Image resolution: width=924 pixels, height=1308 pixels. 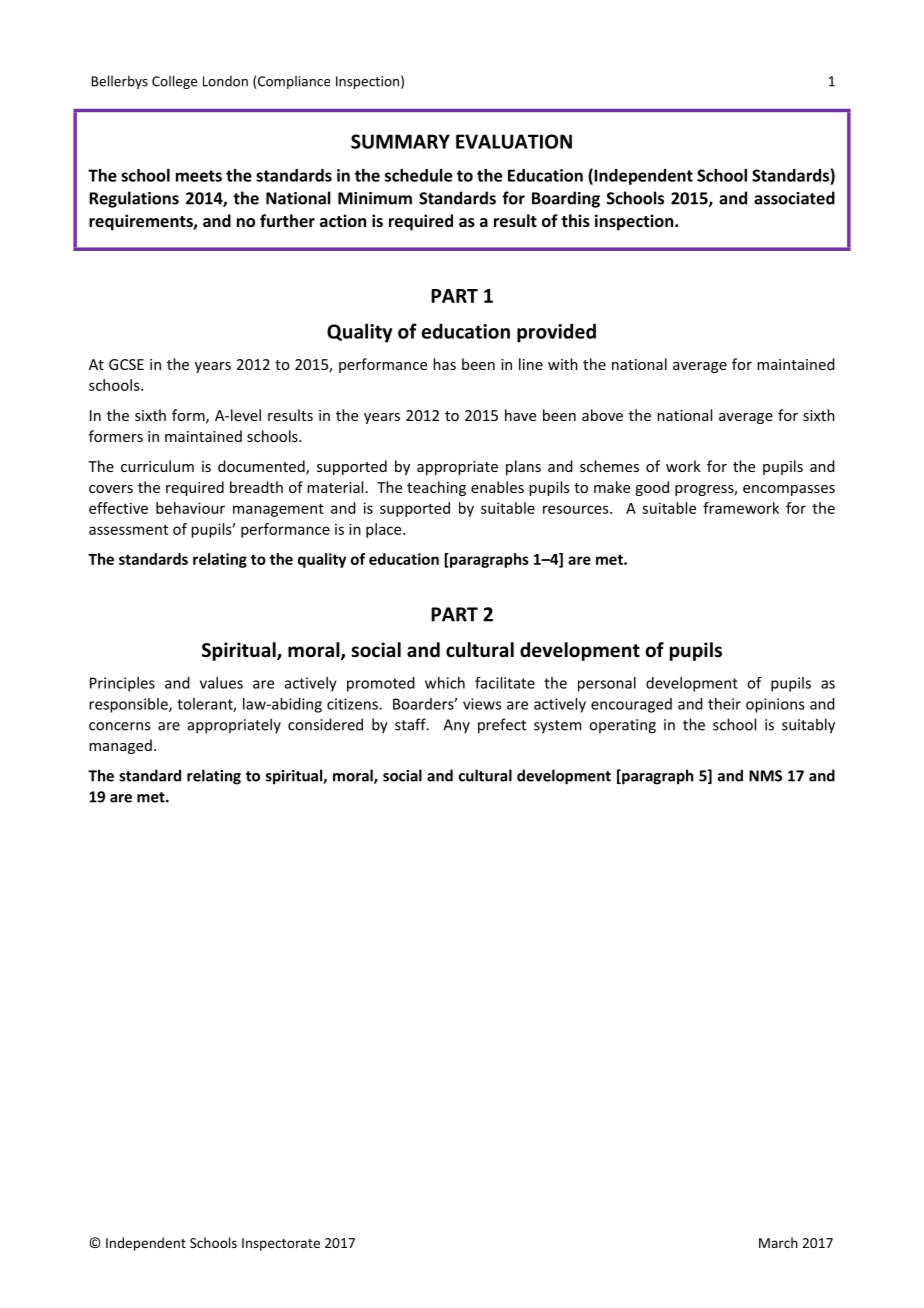 What do you see at coordinates (174, 82) in the page?
I see `College` at bounding box center [174, 82].
